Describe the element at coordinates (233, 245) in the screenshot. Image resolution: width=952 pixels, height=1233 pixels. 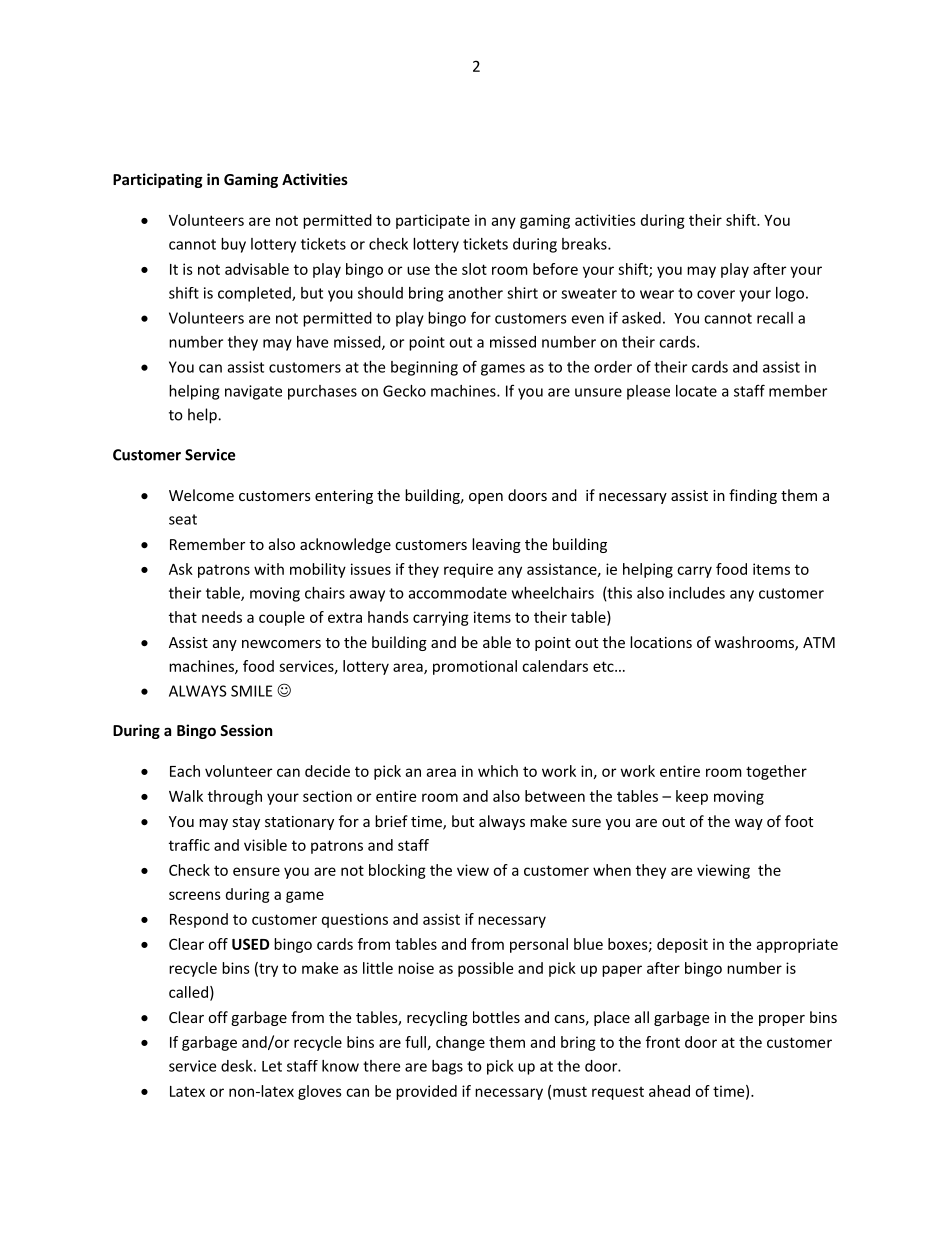
I see `buy` at that location.
